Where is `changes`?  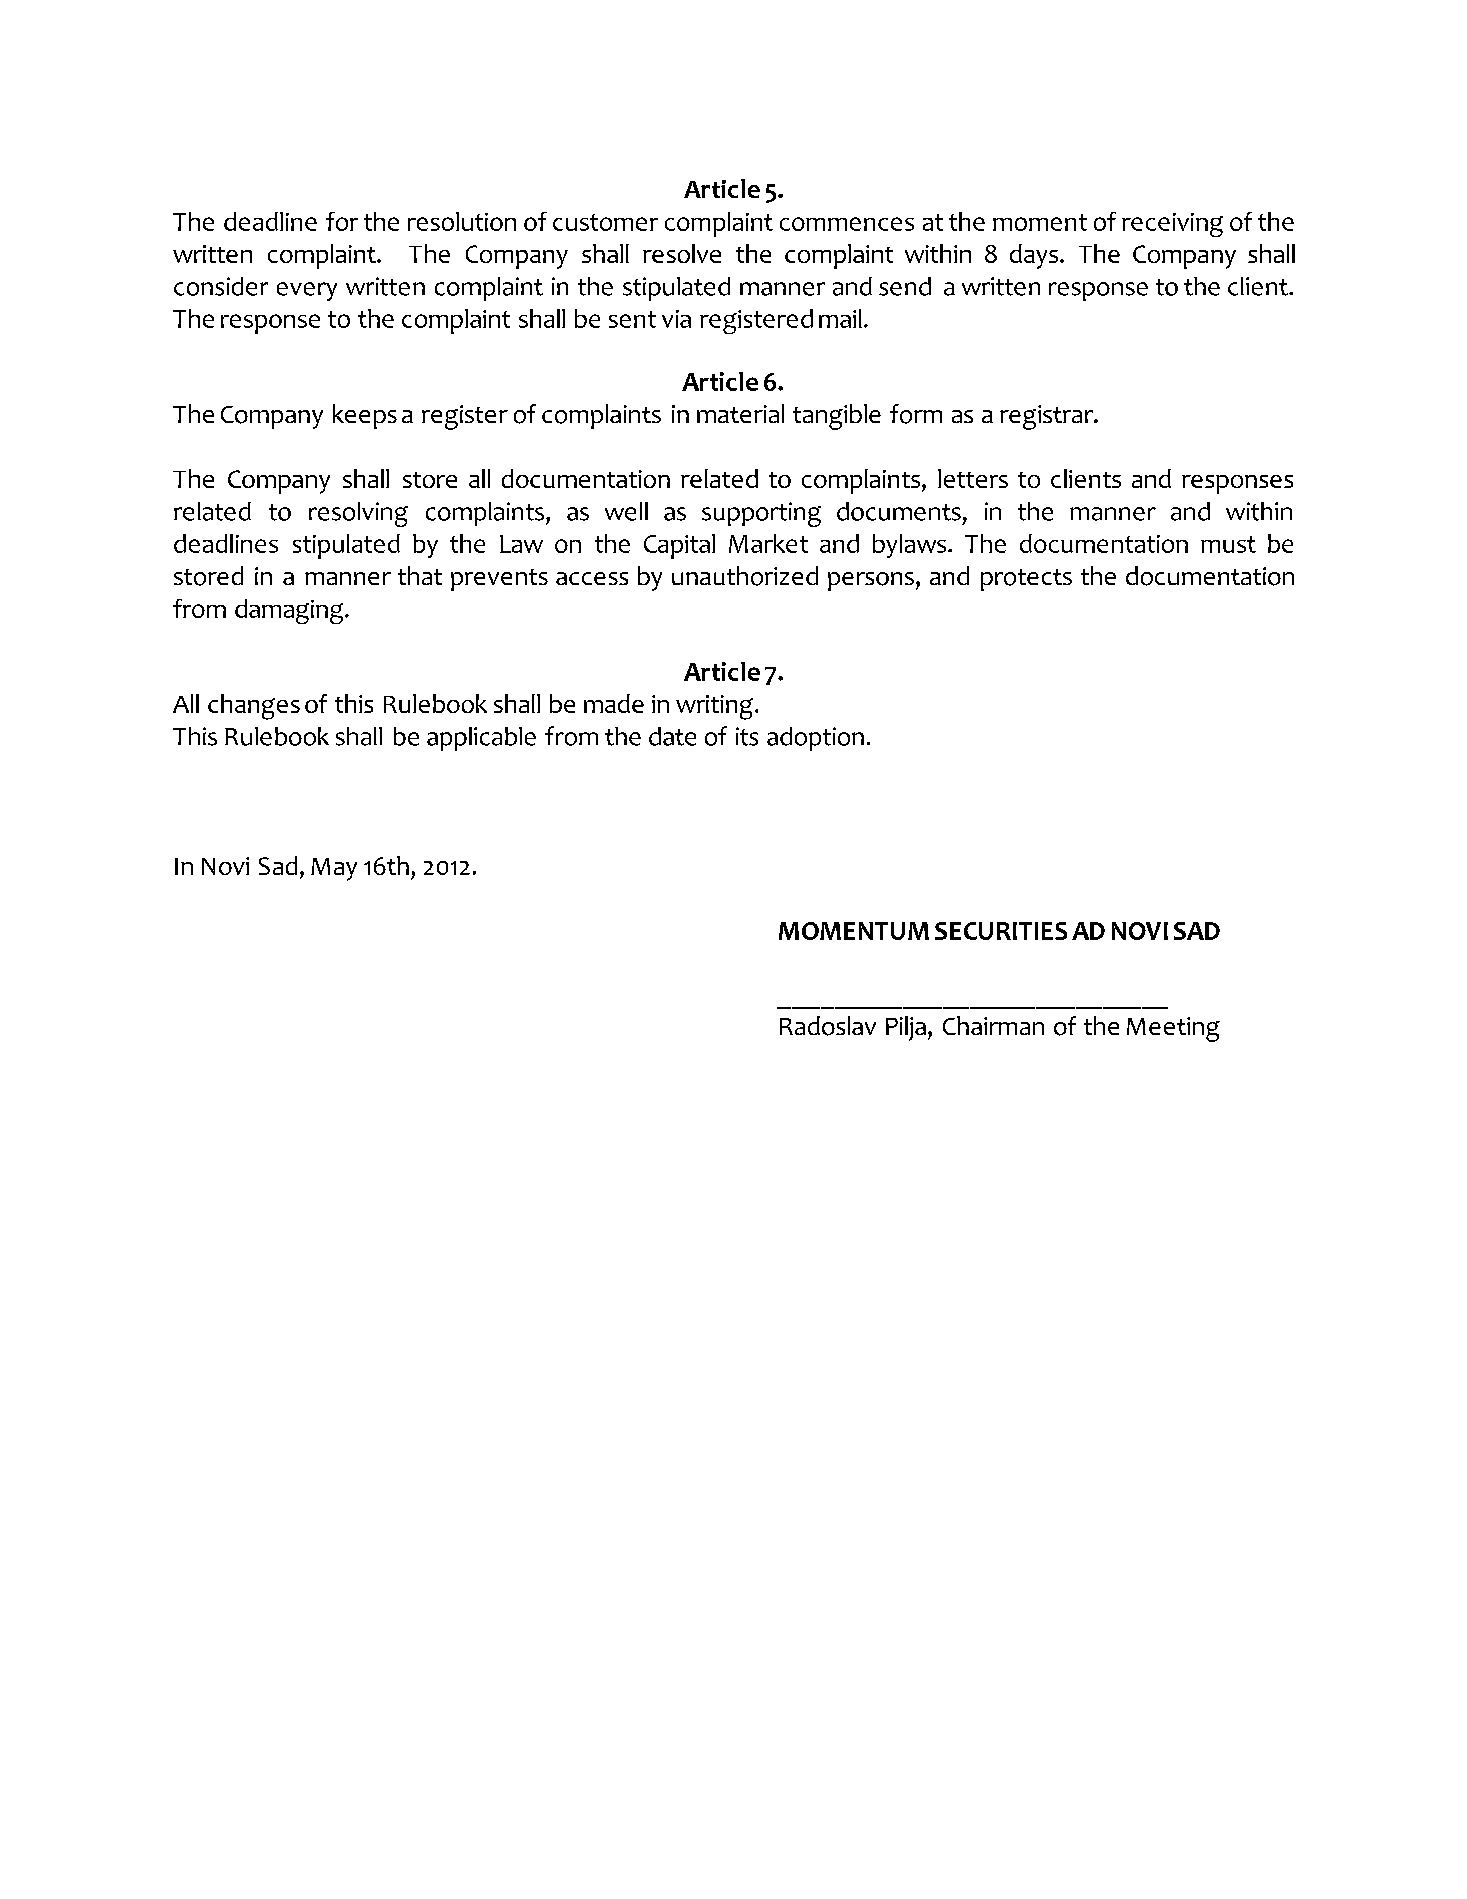
changes is located at coordinates (254, 707).
